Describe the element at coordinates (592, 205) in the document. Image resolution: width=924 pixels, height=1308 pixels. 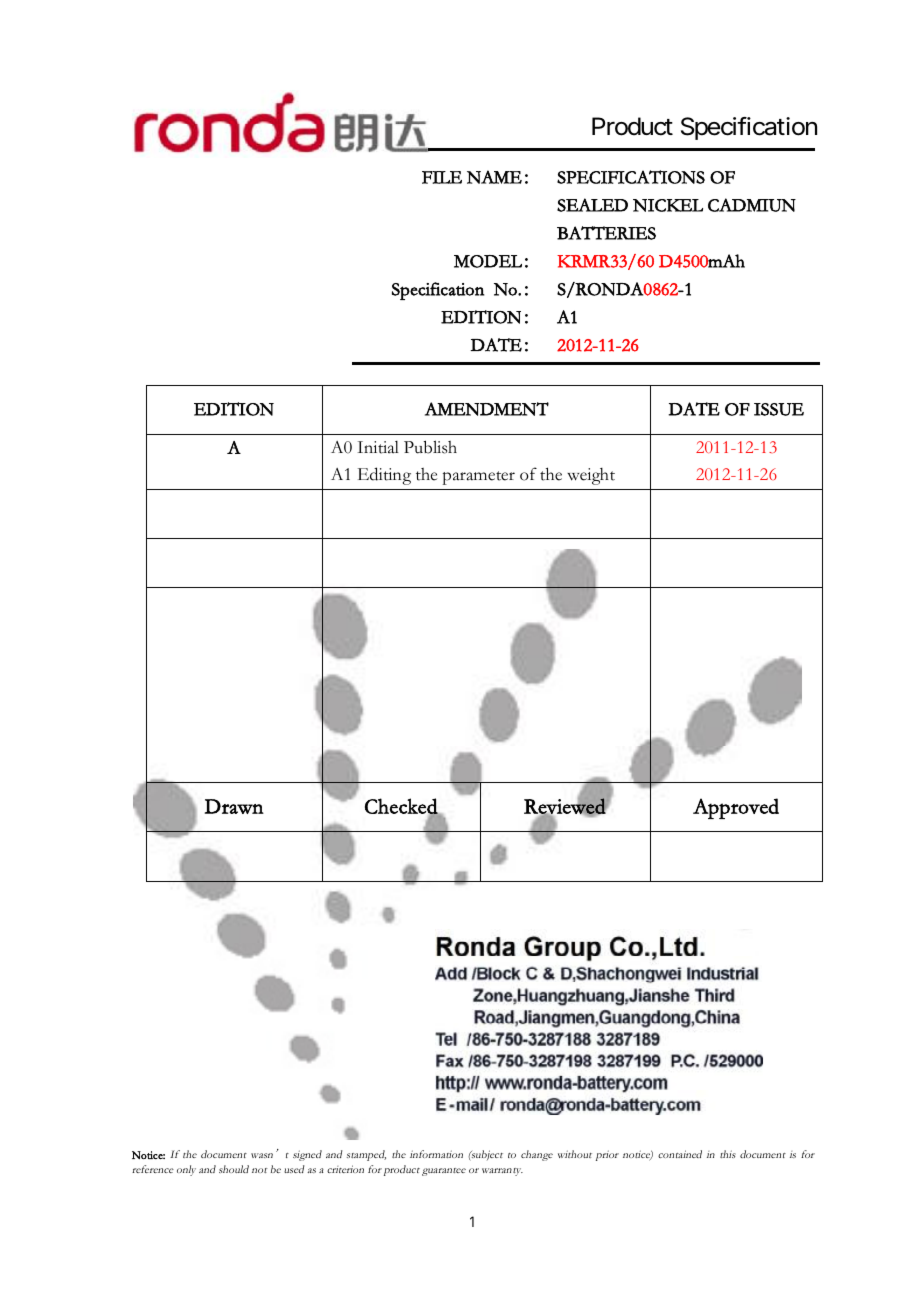
I see `SEALED` at that location.
